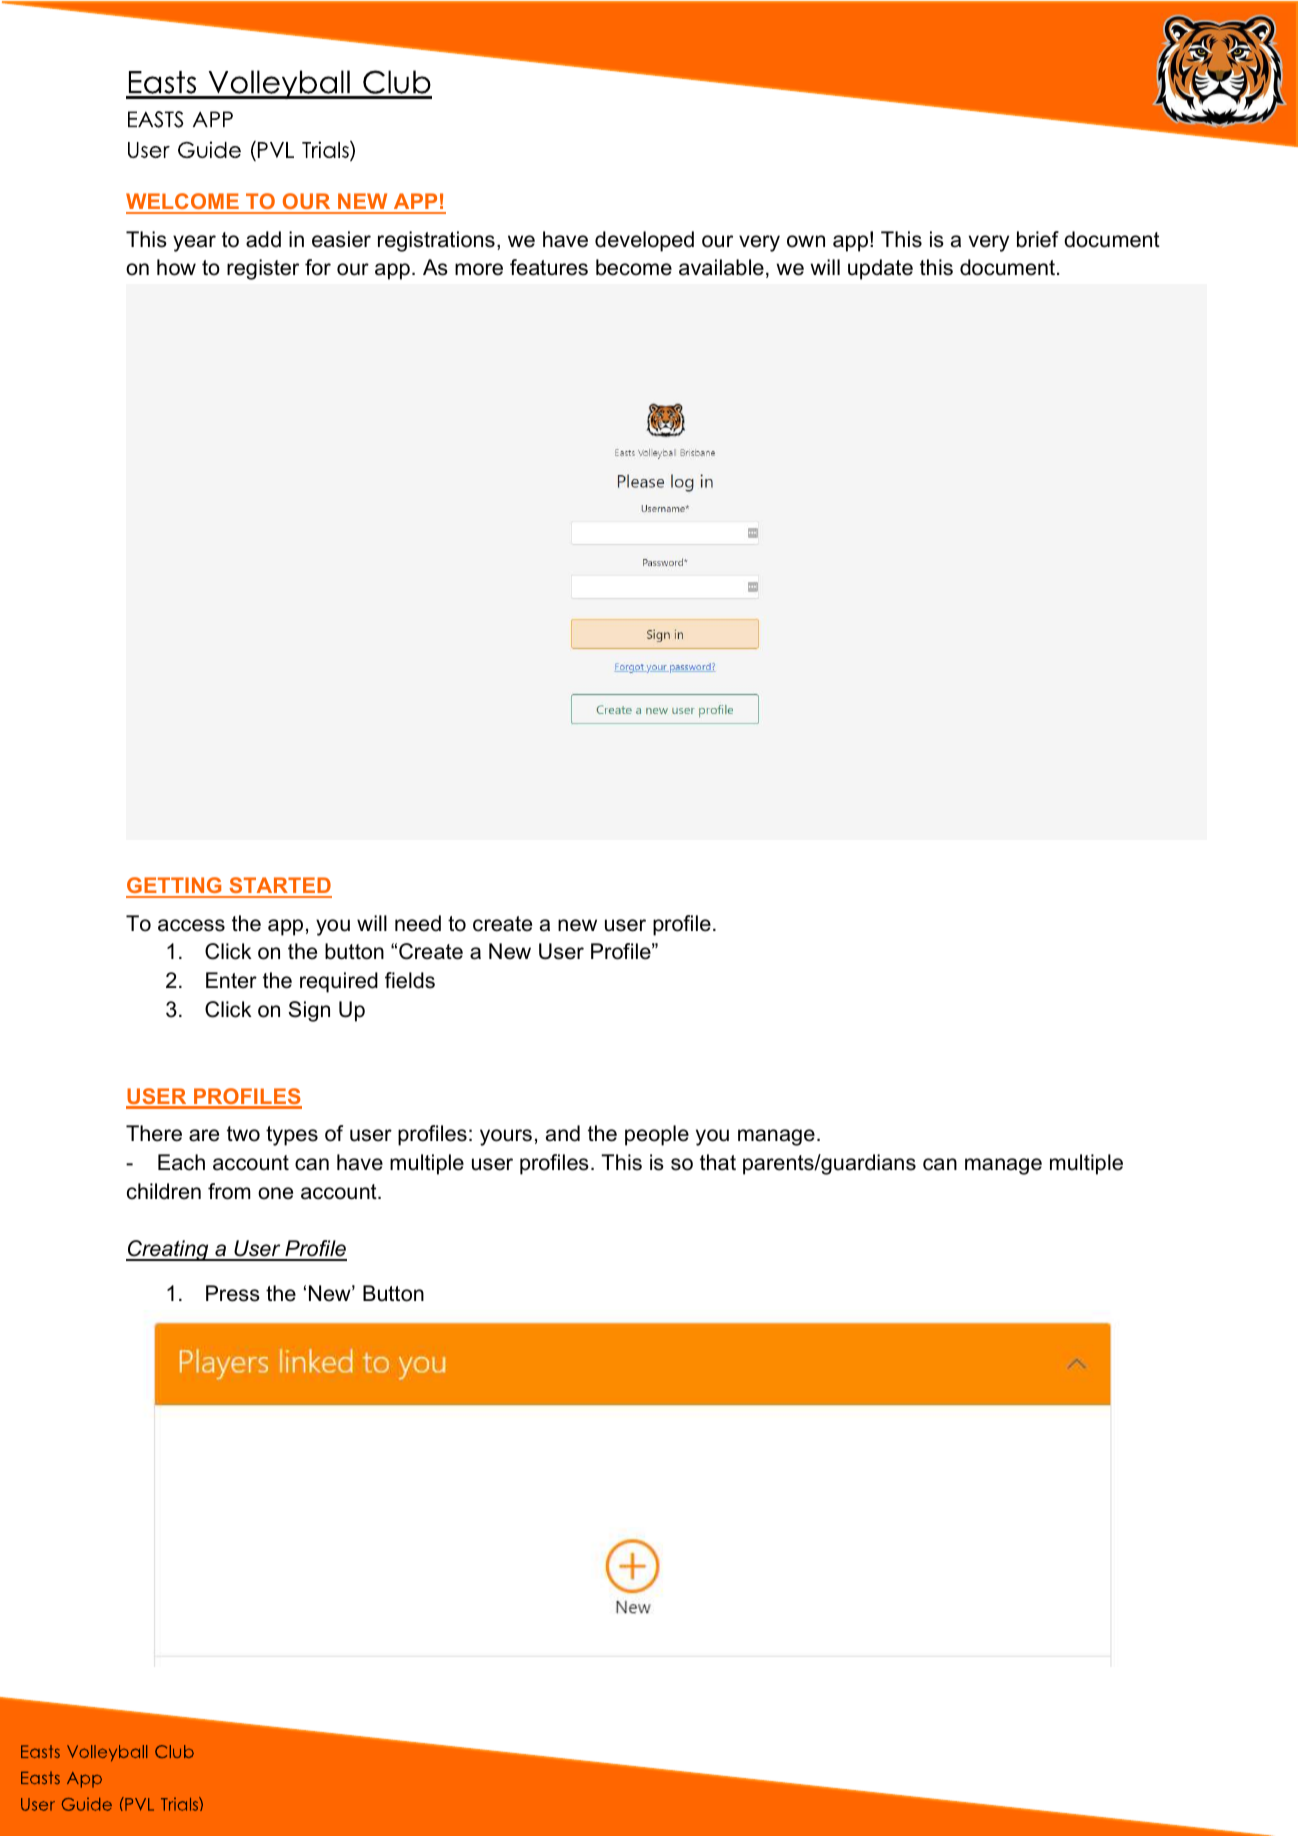  I want to click on fields, so click(410, 980).
